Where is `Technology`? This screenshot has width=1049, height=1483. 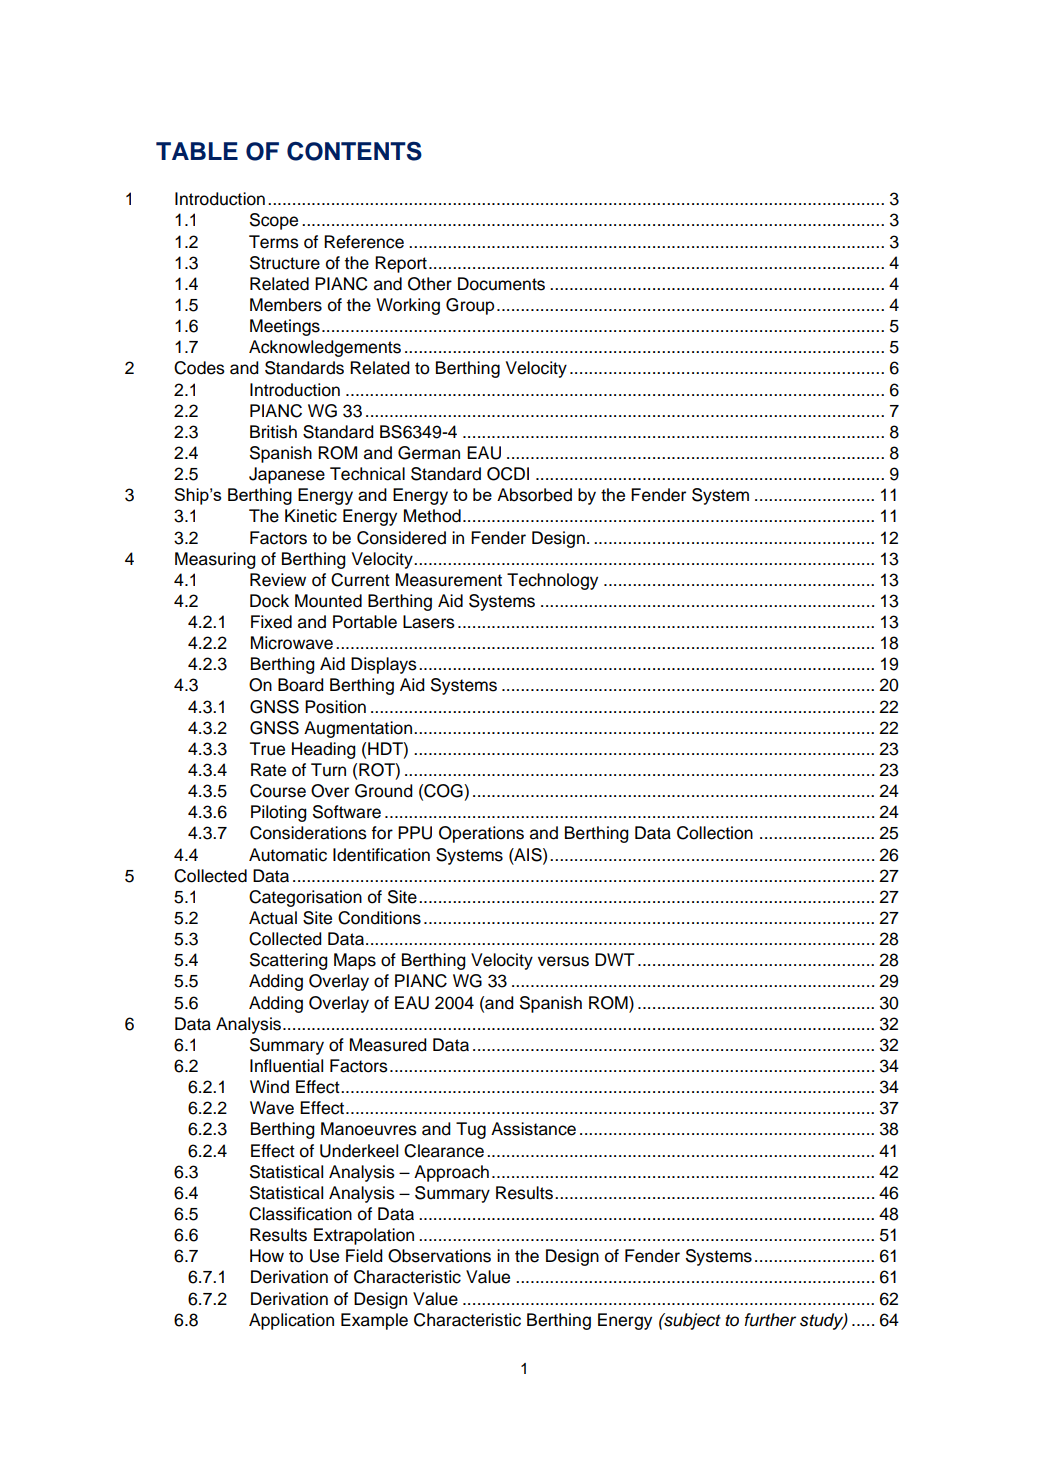
Technology is located at coordinates (552, 581).
